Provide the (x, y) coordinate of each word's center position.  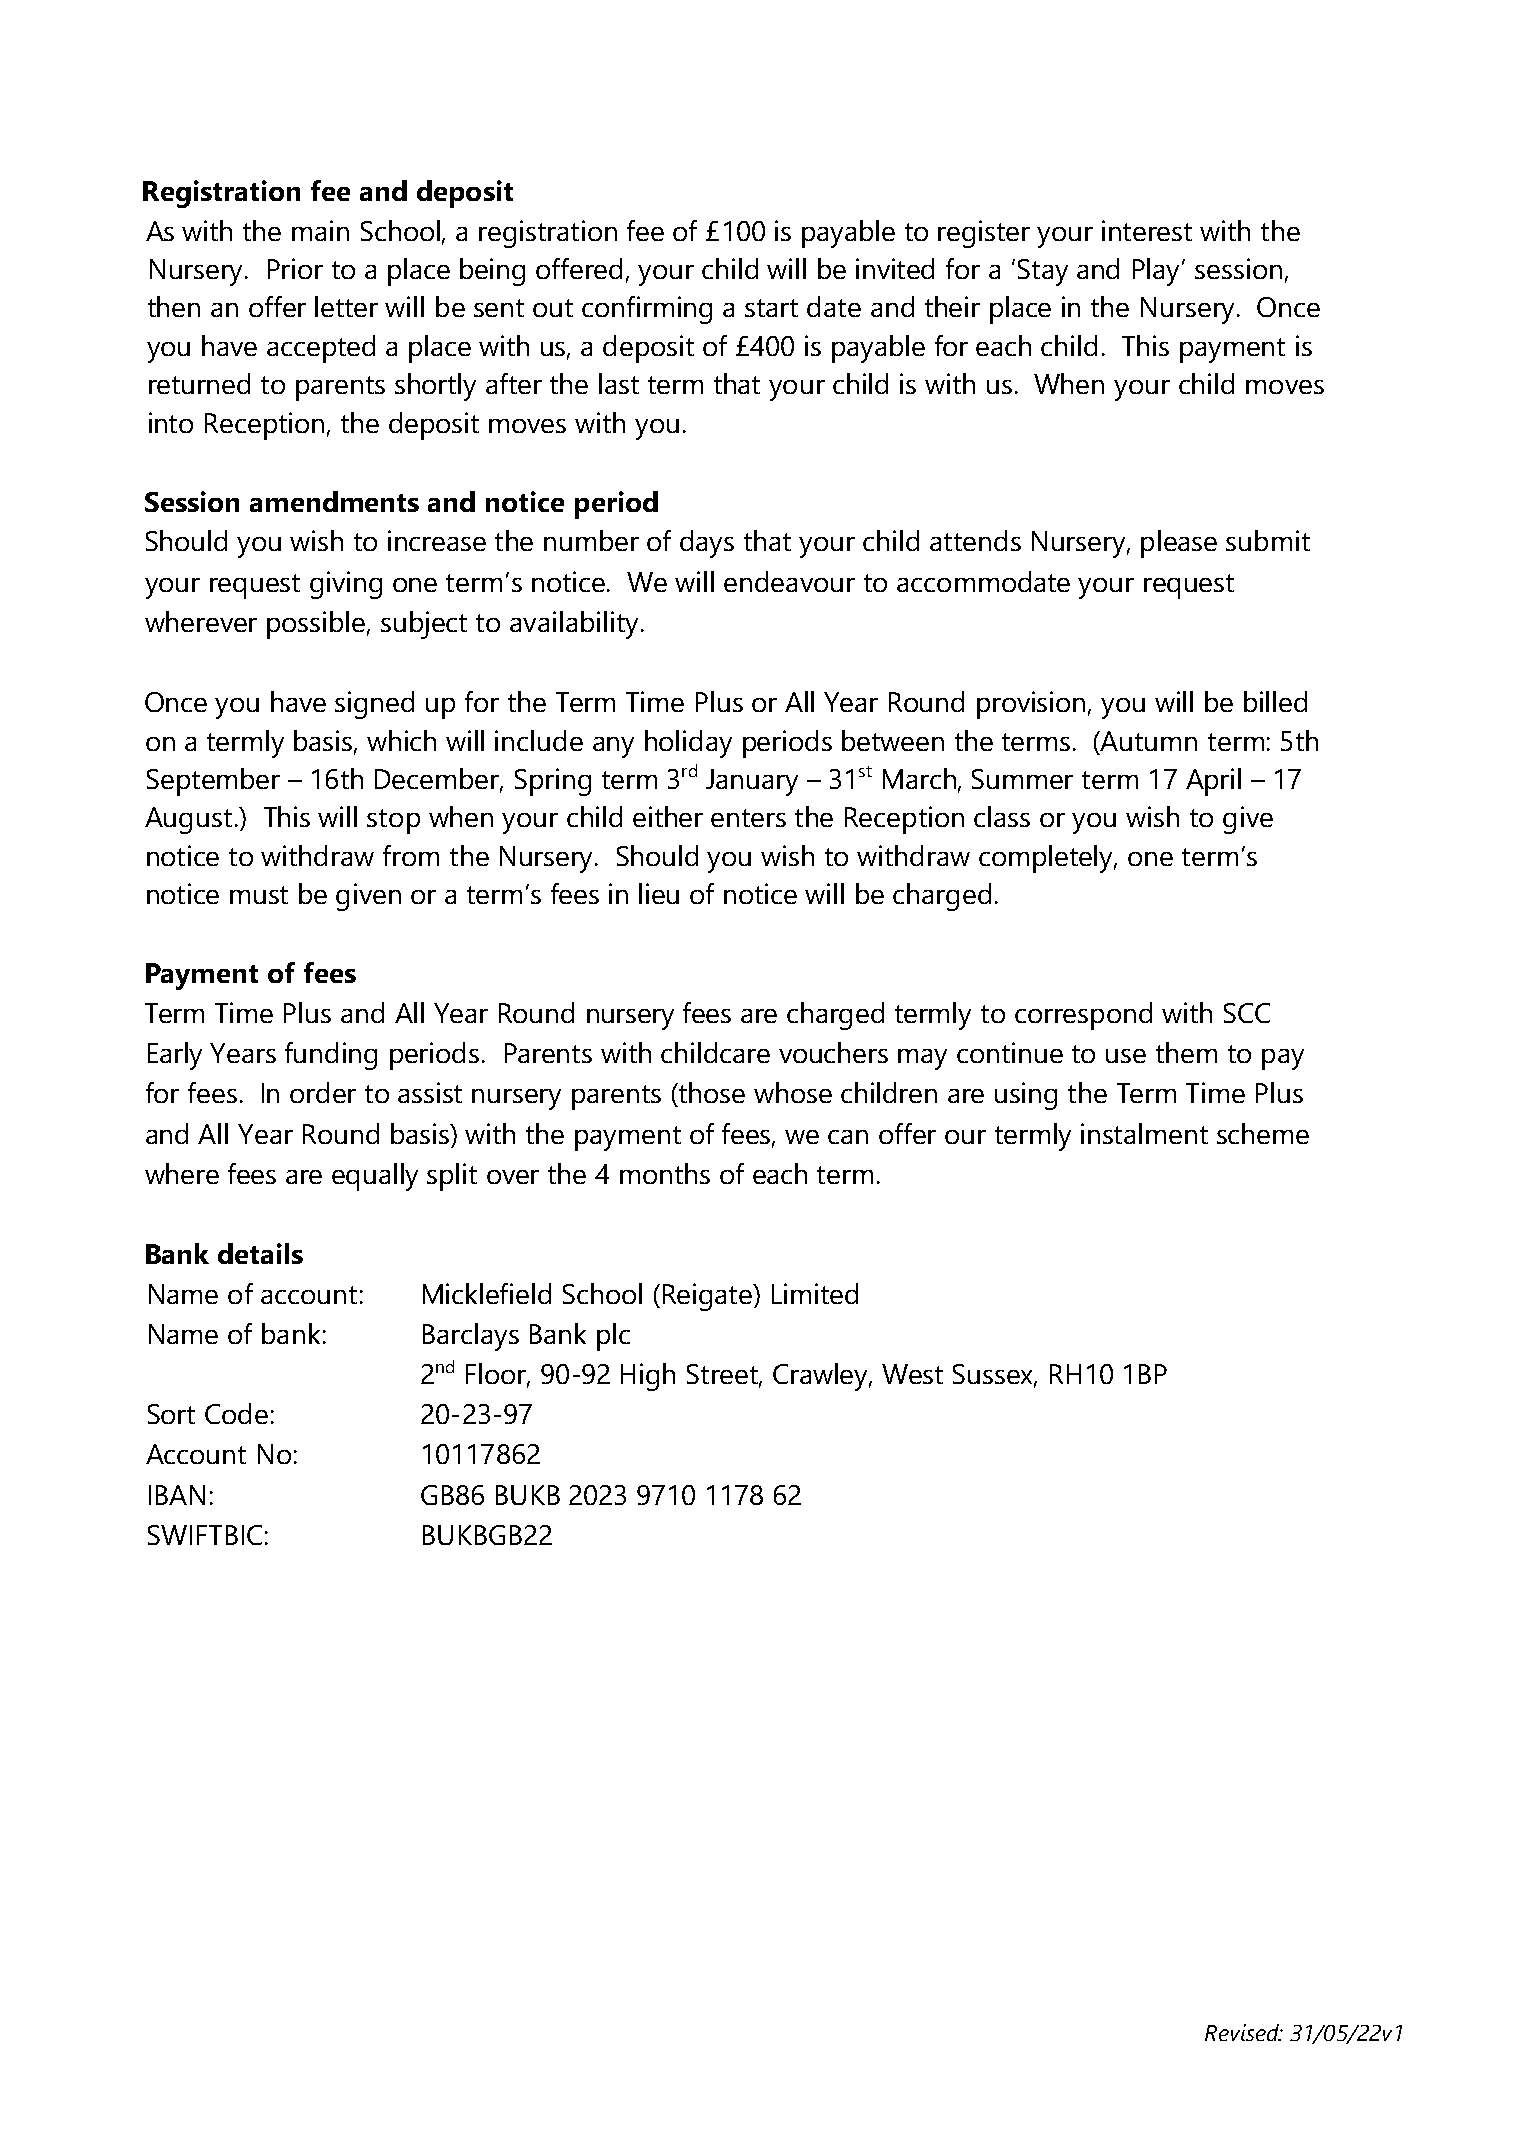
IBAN (177, 1495)
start (771, 308)
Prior (295, 268)
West (912, 1374)
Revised (1243, 2032)
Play (1158, 272)
